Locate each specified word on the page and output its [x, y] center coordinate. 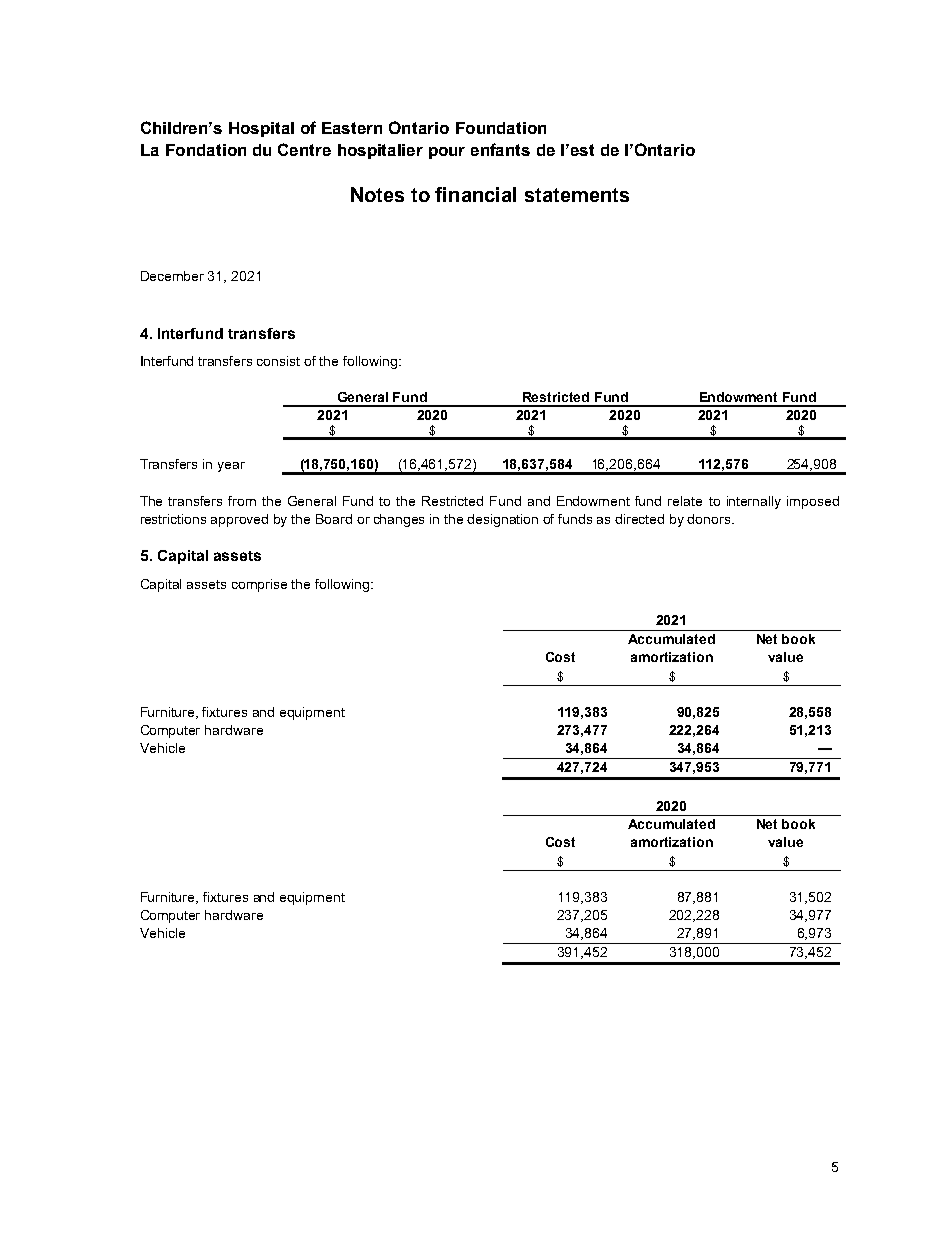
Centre [304, 149]
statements [577, 195]
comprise [259, 585]
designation [502, 520]
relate [685, 501]
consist [278, 361]
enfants [500, 149]
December [172, 276]
